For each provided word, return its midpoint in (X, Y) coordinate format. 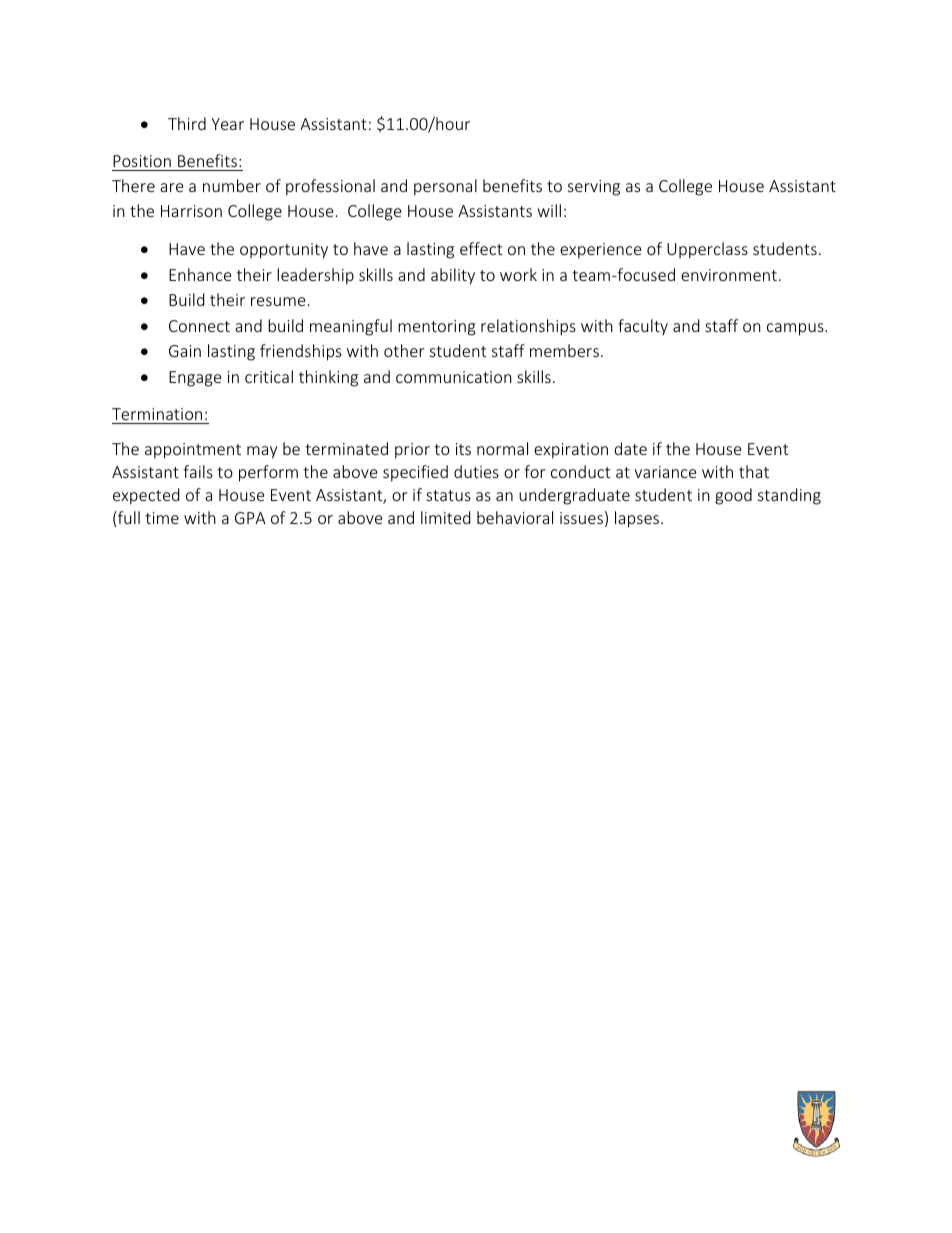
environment (729, 275)
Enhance (200, 274)
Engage (195, 379)
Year (227, 124)
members (564, 350)
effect (481, 248)
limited (445, 517)
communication (454, 377)
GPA (250, 518)
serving (594, 188)
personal (445, 187)
